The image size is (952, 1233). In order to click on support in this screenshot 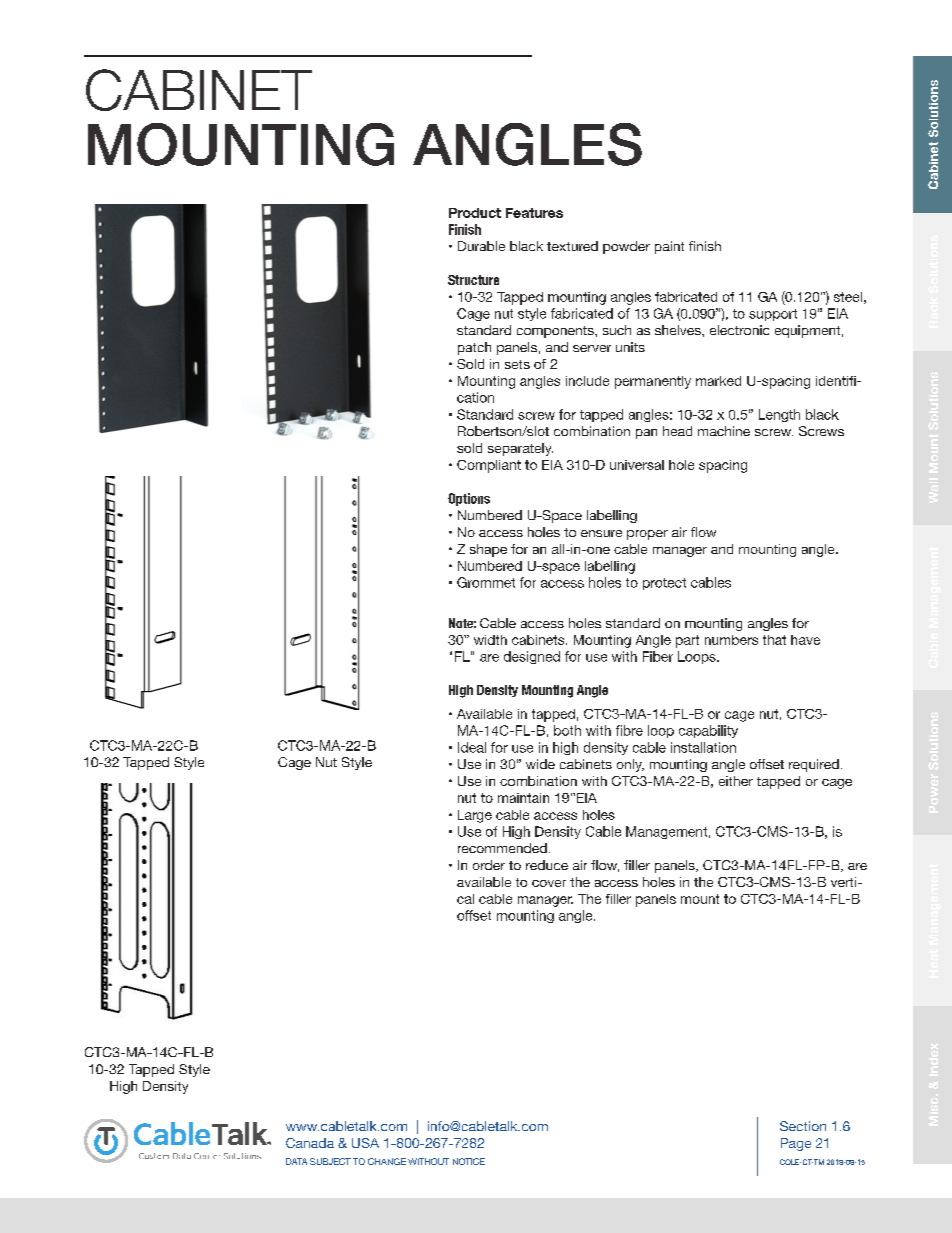, I will do `click(773, 315)`.
